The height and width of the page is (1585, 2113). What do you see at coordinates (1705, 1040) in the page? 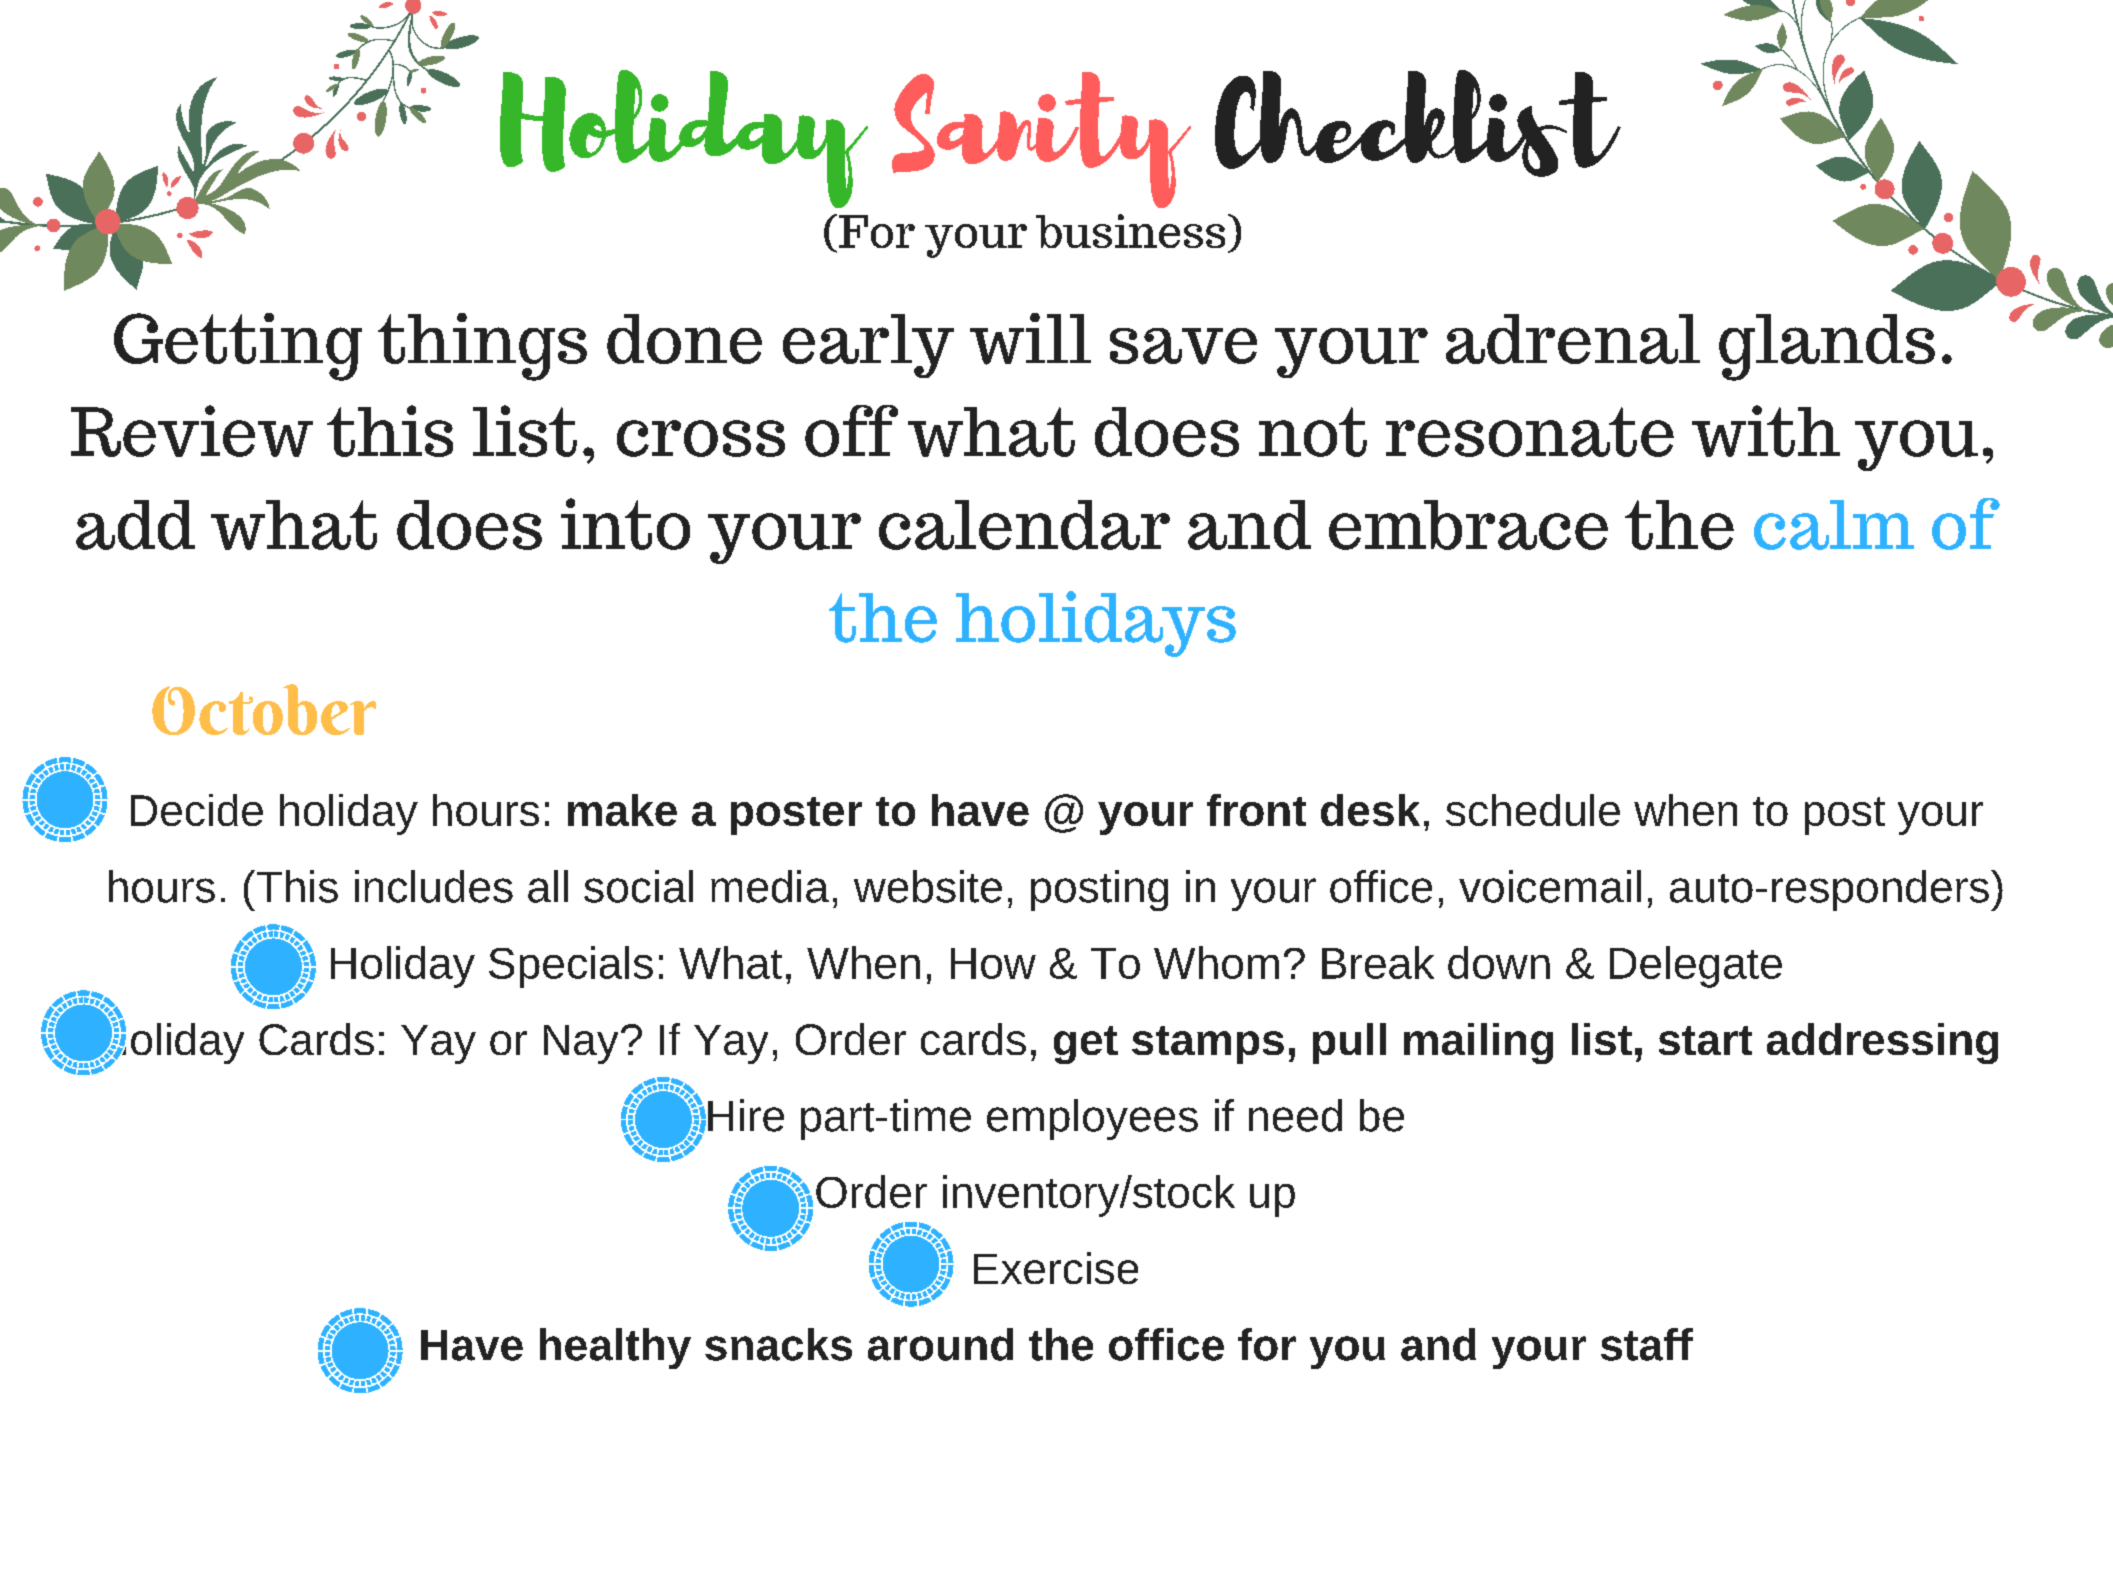
I see `start` at bounding box center [1705, 1040].
